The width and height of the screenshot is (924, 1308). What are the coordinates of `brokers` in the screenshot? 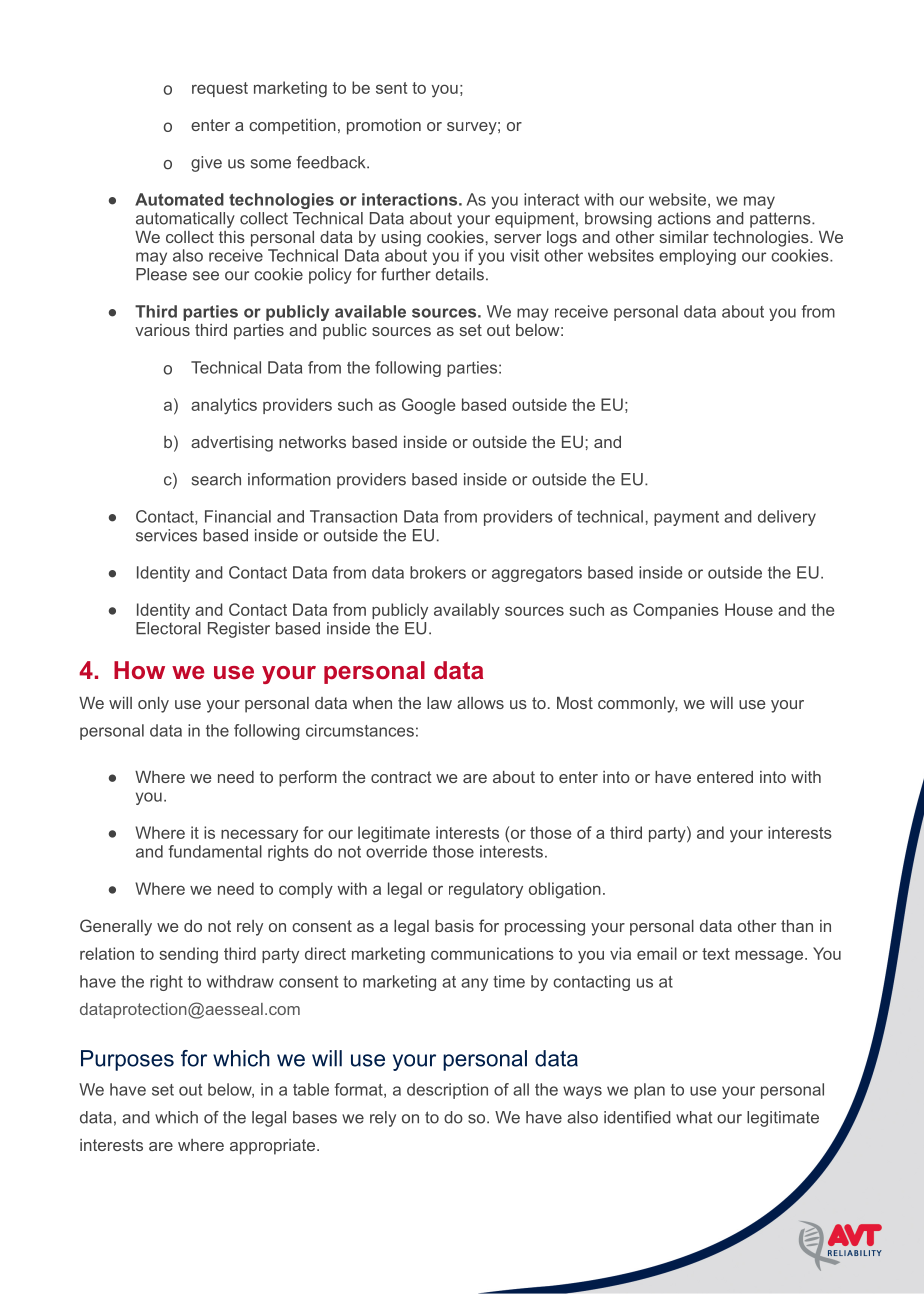 It's located at (438, 572).
